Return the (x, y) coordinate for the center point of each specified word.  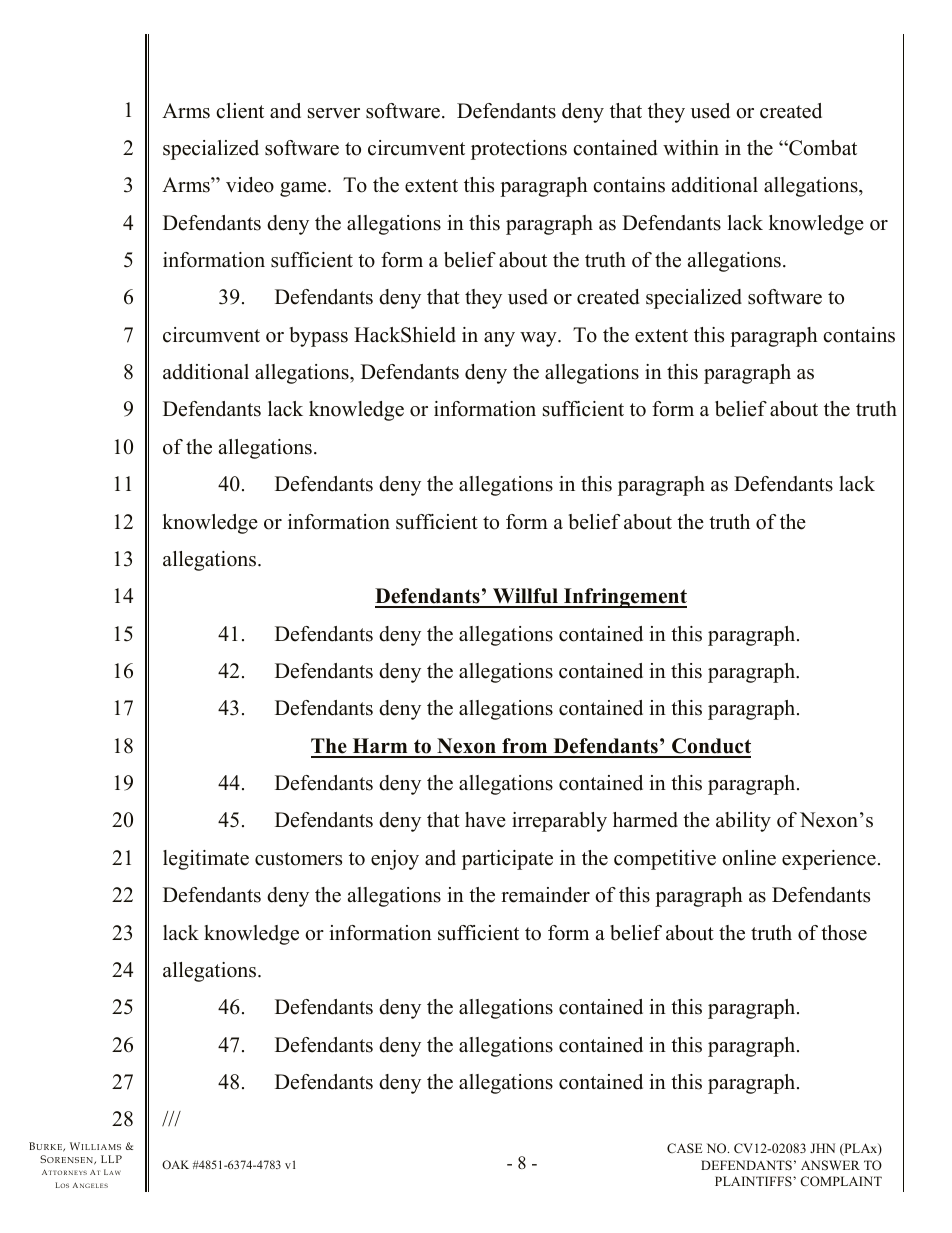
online (749, 858)
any (499, 339)
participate (507, 860)
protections (519, 150)
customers (298, 859)
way (539, 339)
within (691, 147)
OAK (175, 1164)
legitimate (206, 860)
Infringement (624, 598)
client (240, 111)
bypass (318, 337)
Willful (526, 597)
